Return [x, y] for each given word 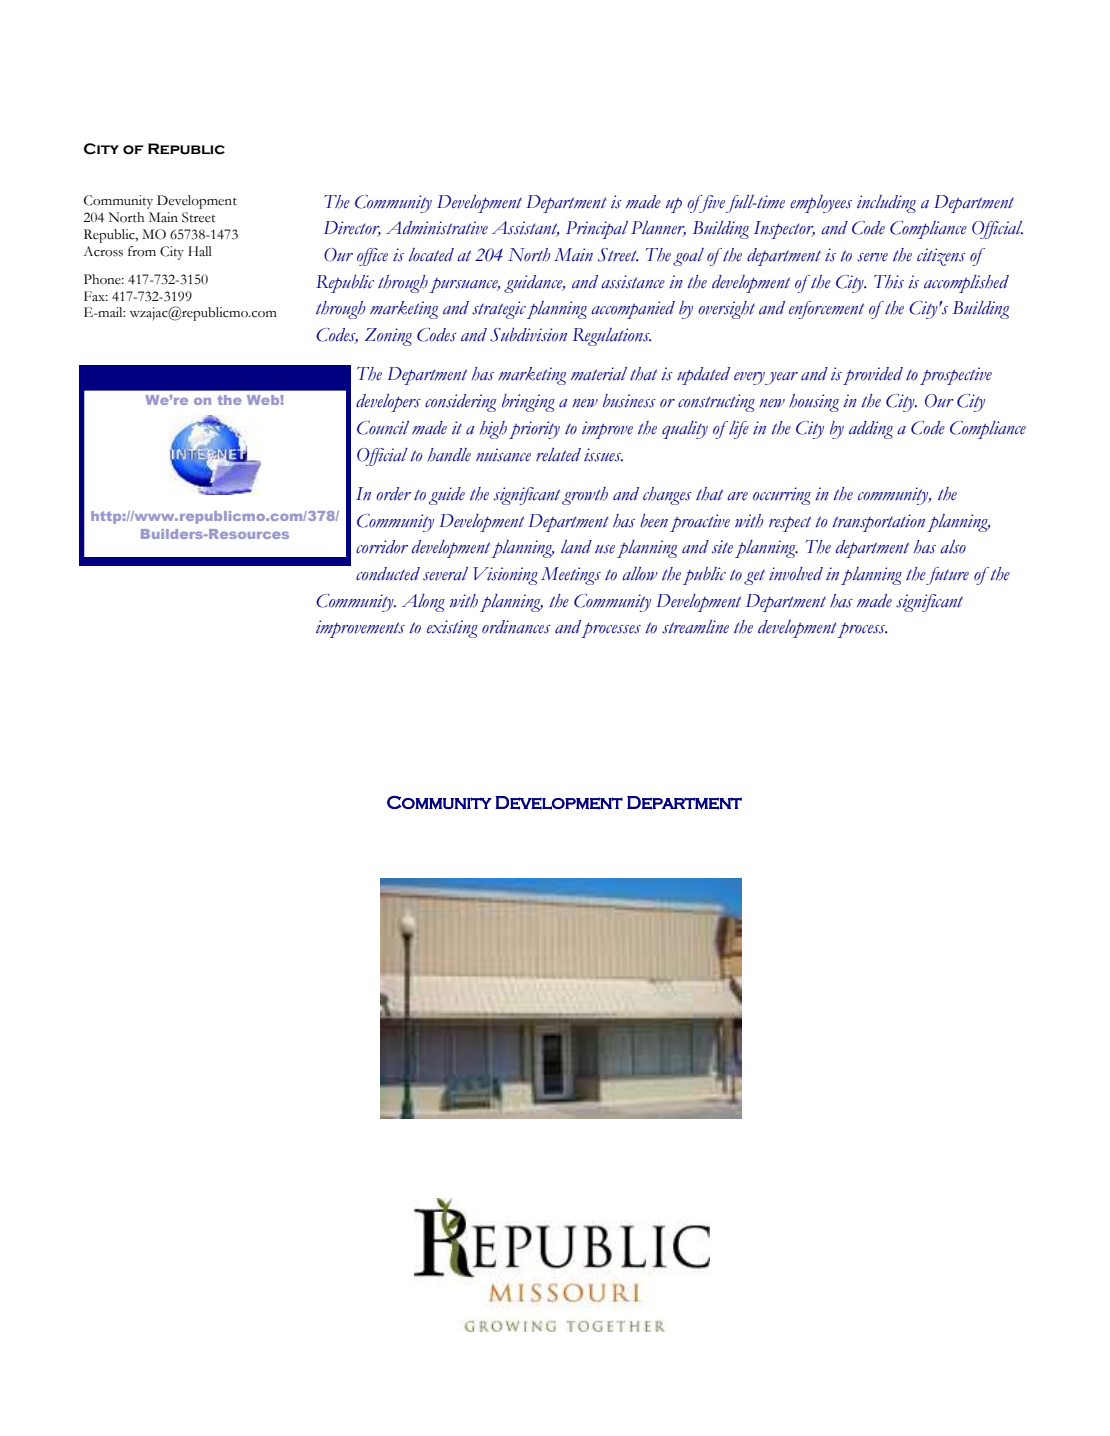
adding [871, 430]
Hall [200, 251]
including [886, 204]
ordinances [516, 627]
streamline [695, 627]
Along [423, 603]
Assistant [525, 229]
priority [534, 430]
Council [383, 428]
